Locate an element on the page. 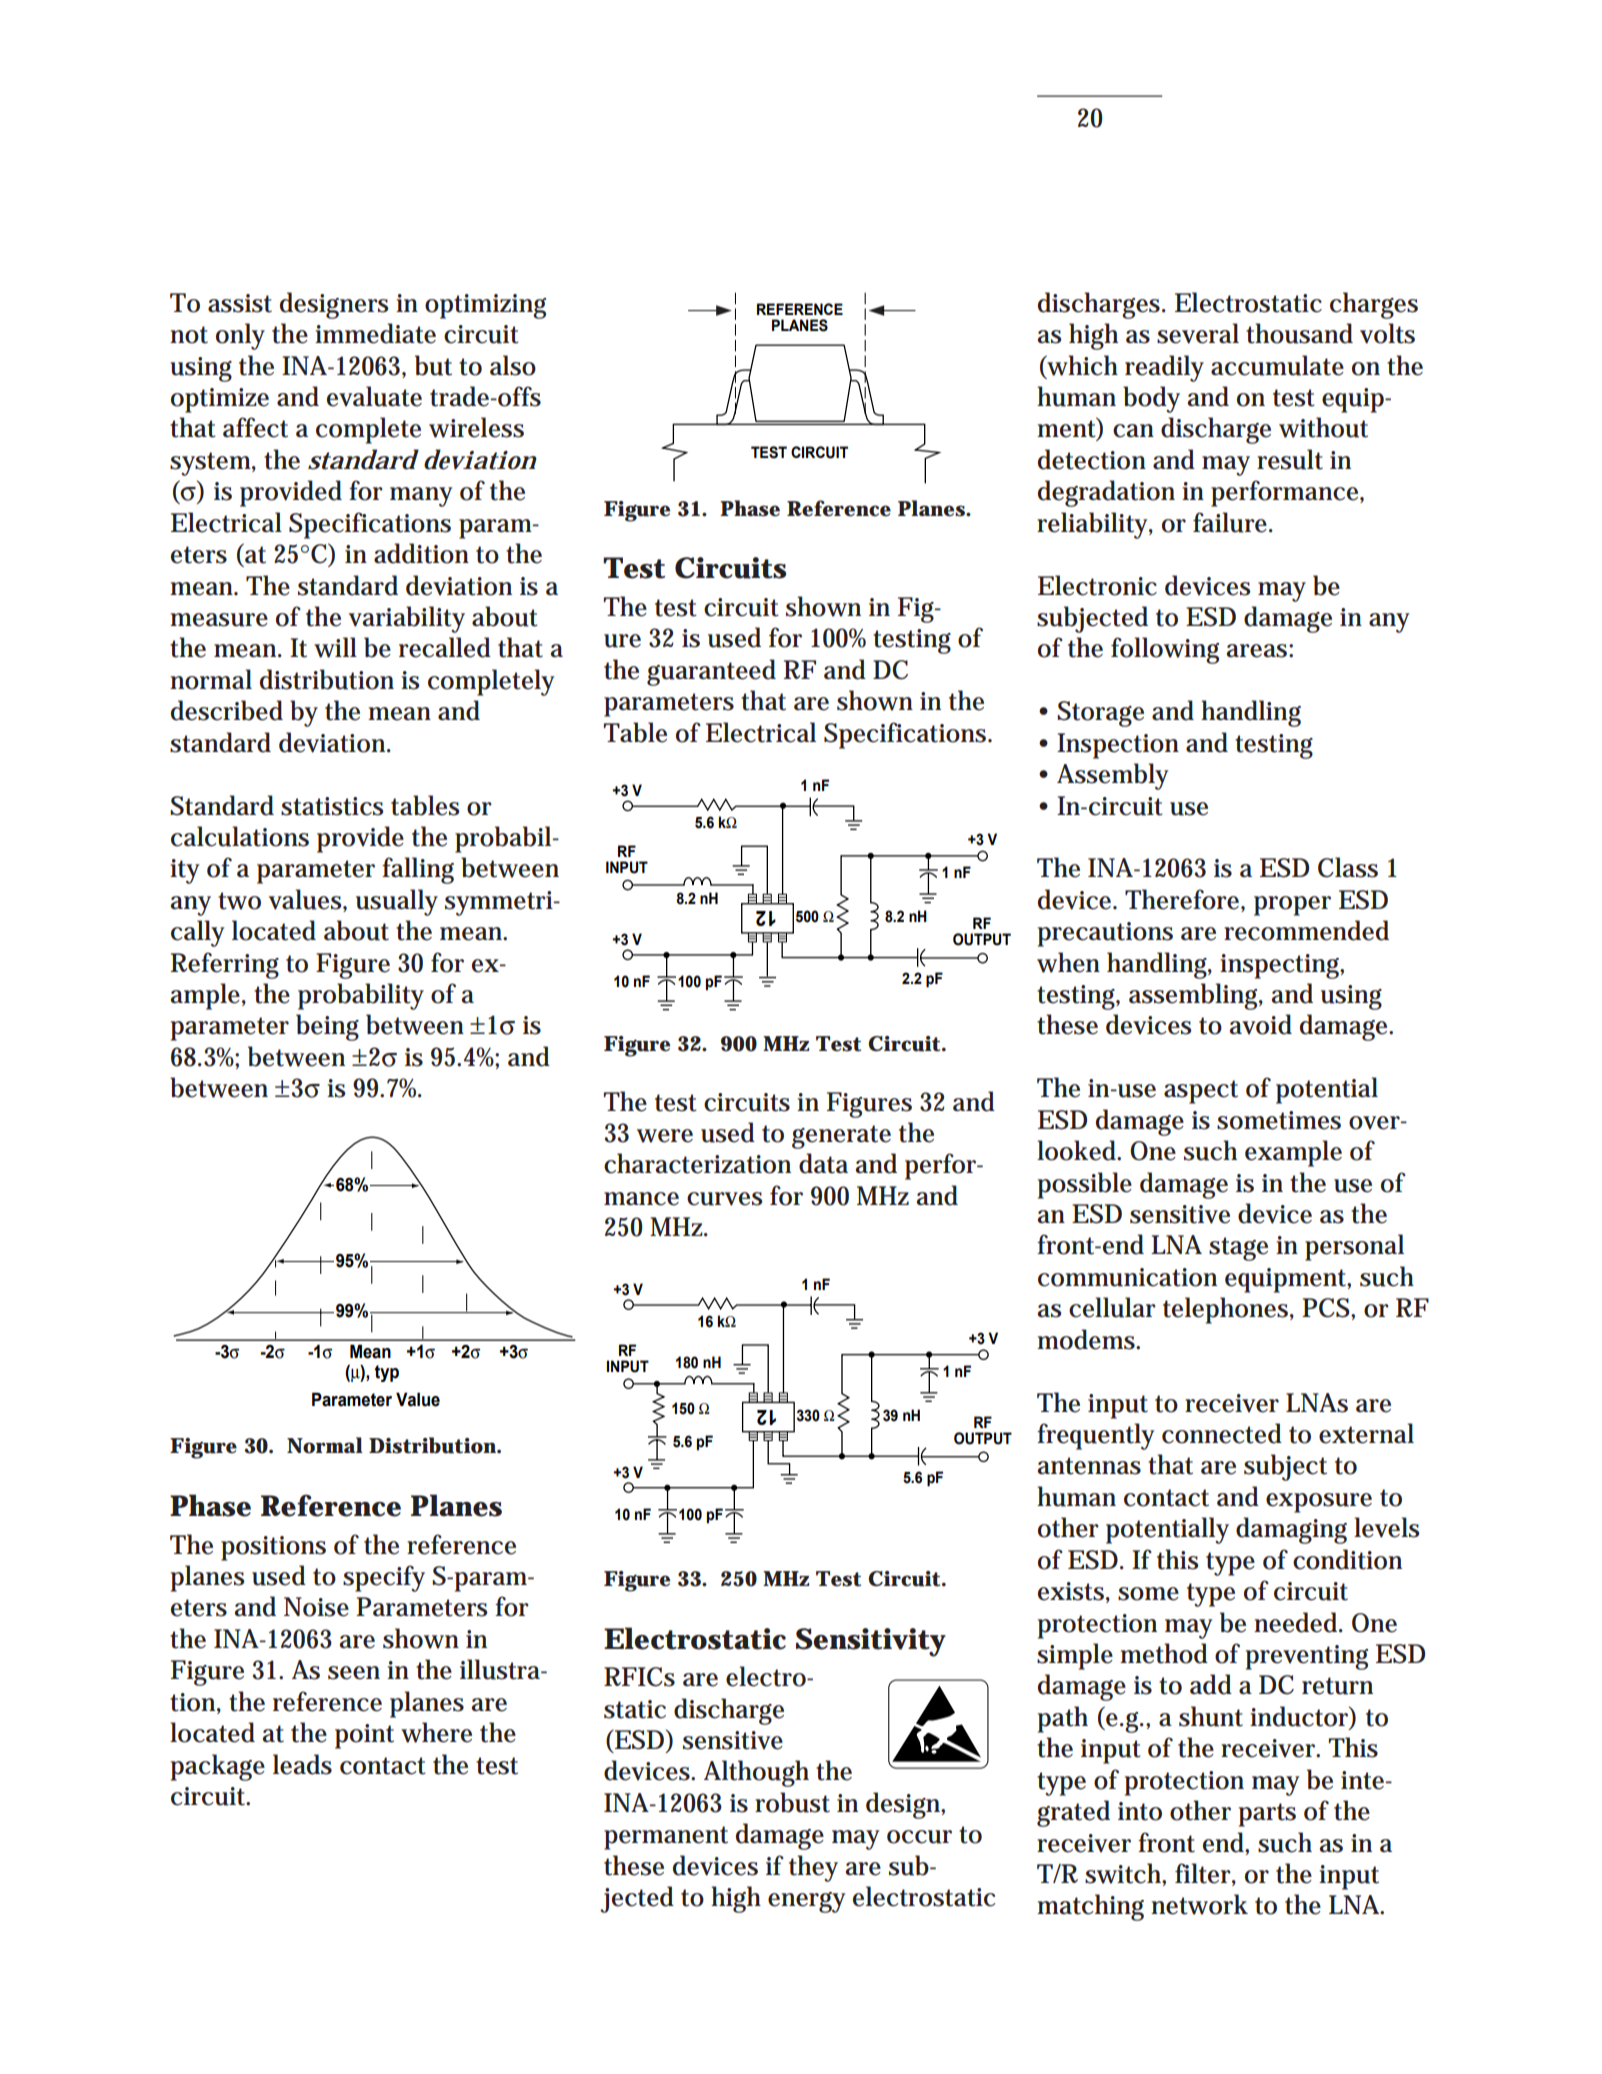  following is located at coordinates (1165, 650).
